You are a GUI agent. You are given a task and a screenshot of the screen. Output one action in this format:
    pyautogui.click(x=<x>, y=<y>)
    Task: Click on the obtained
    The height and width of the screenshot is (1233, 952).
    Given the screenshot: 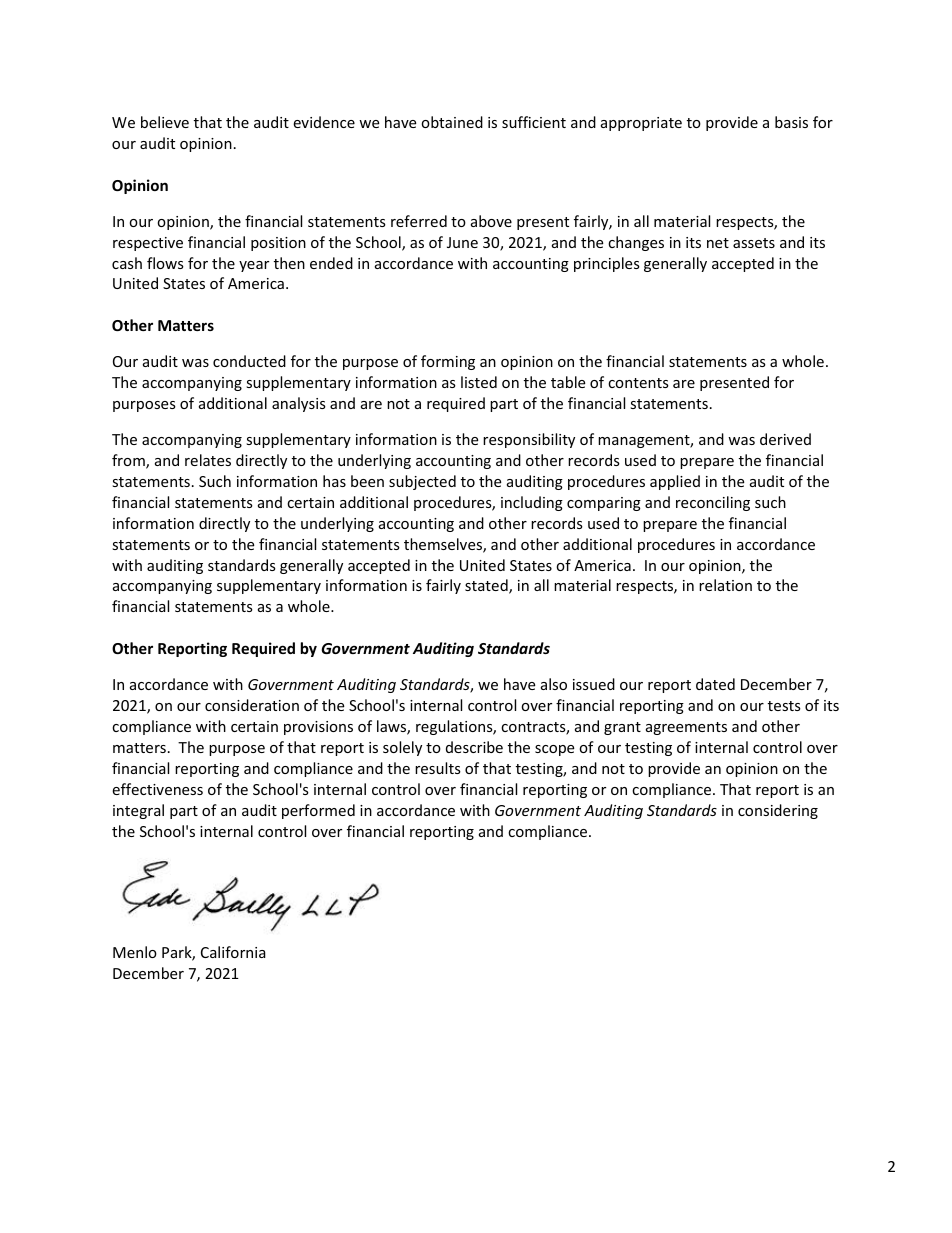 What is the action you would take?
    pyautogui.click(x=452, y=122)
